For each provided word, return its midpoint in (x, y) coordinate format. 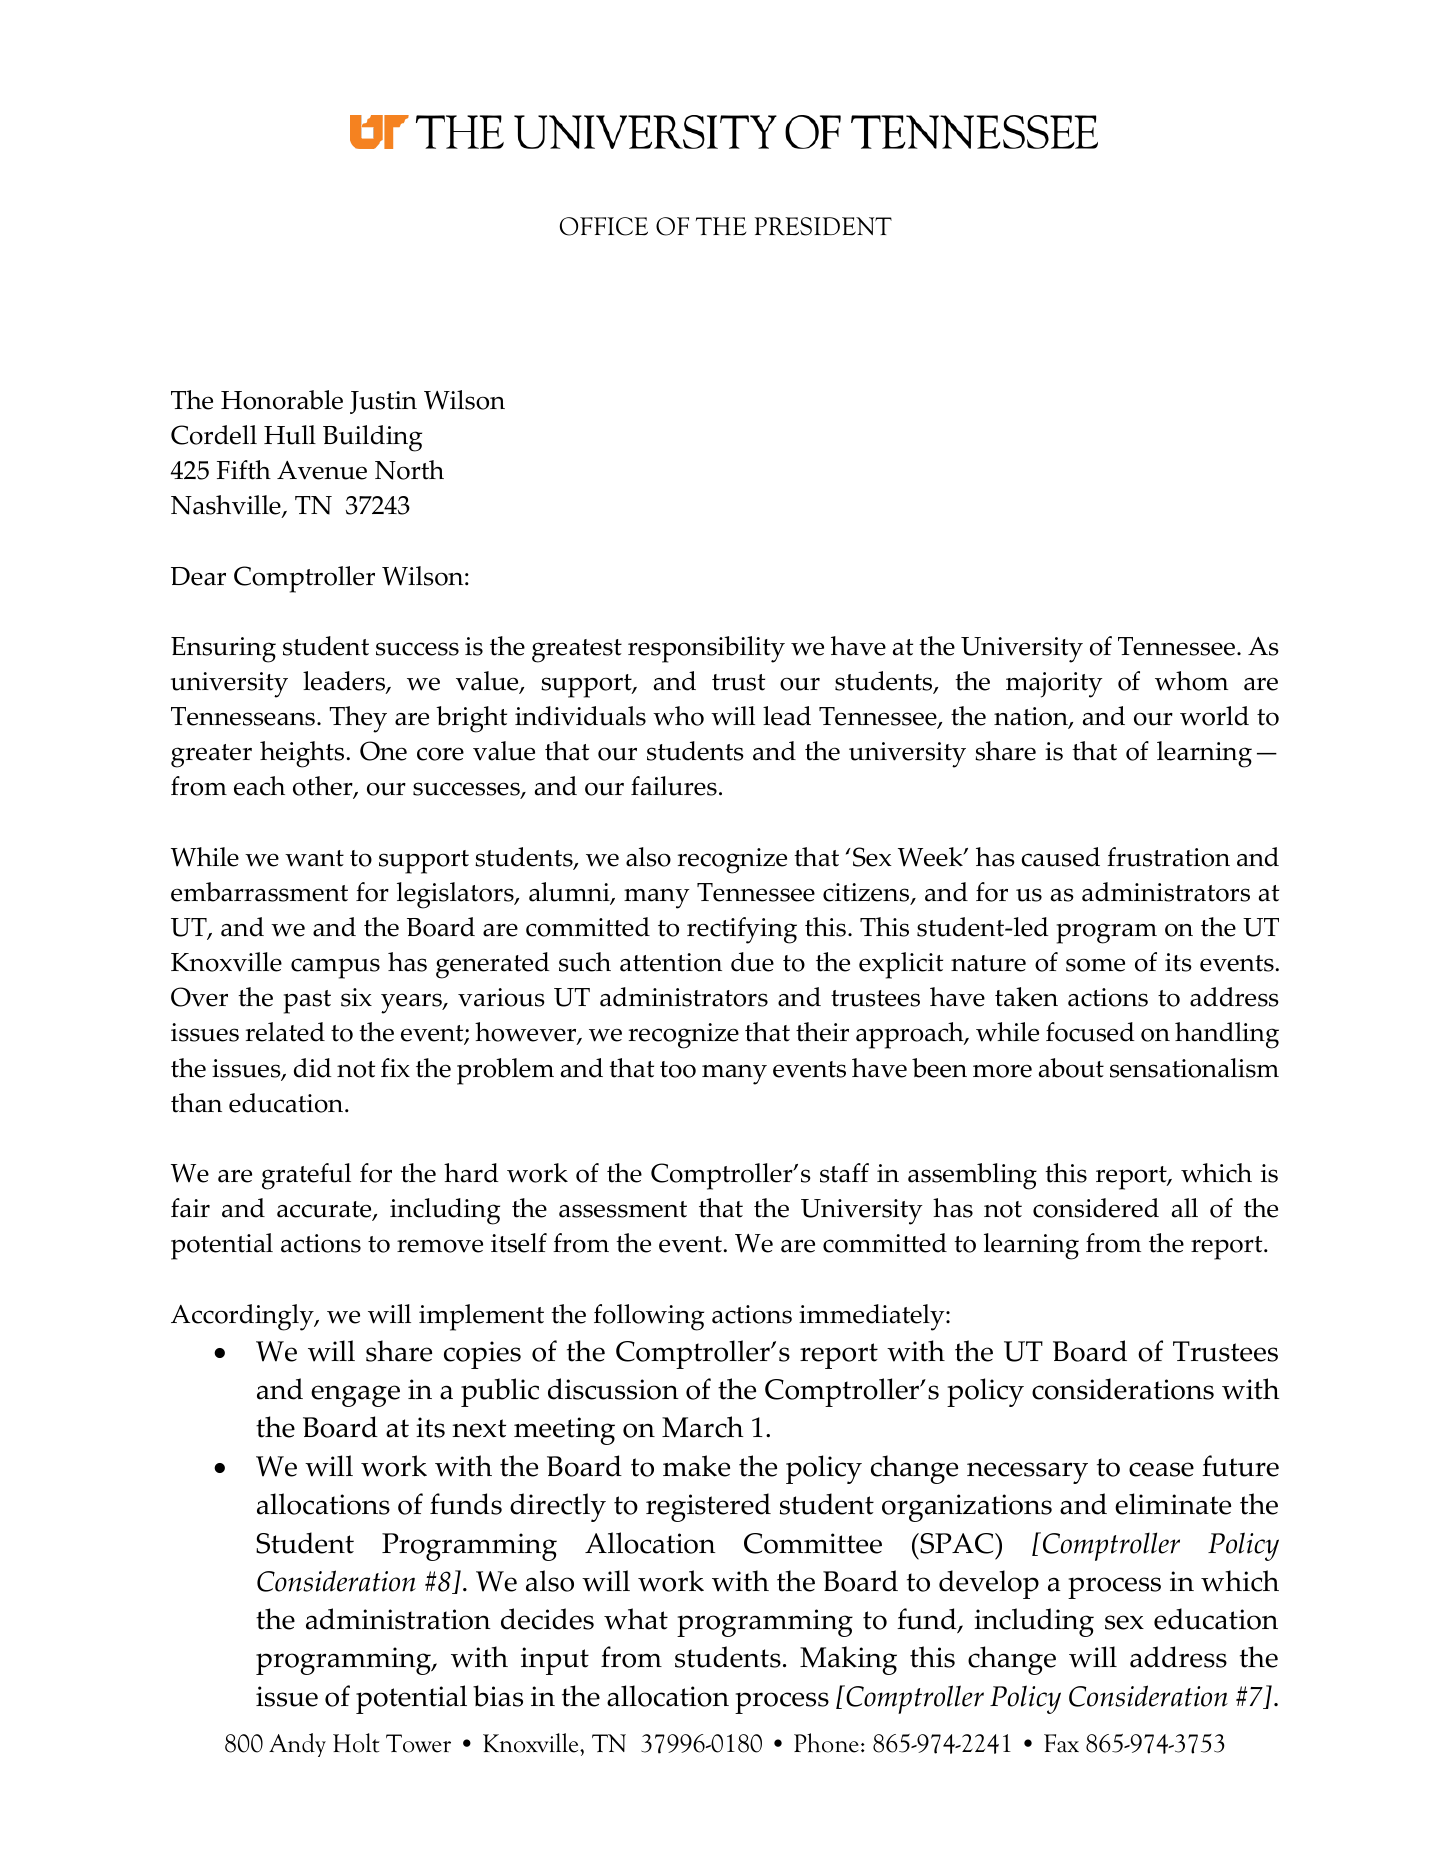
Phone (826, 1743)
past (307, 1002)
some (1095, 965)
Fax (1061, 1743)
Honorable (282, 400)
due (752, 962)
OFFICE (604, 226)
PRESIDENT (823, 226)
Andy (297, 1745)
